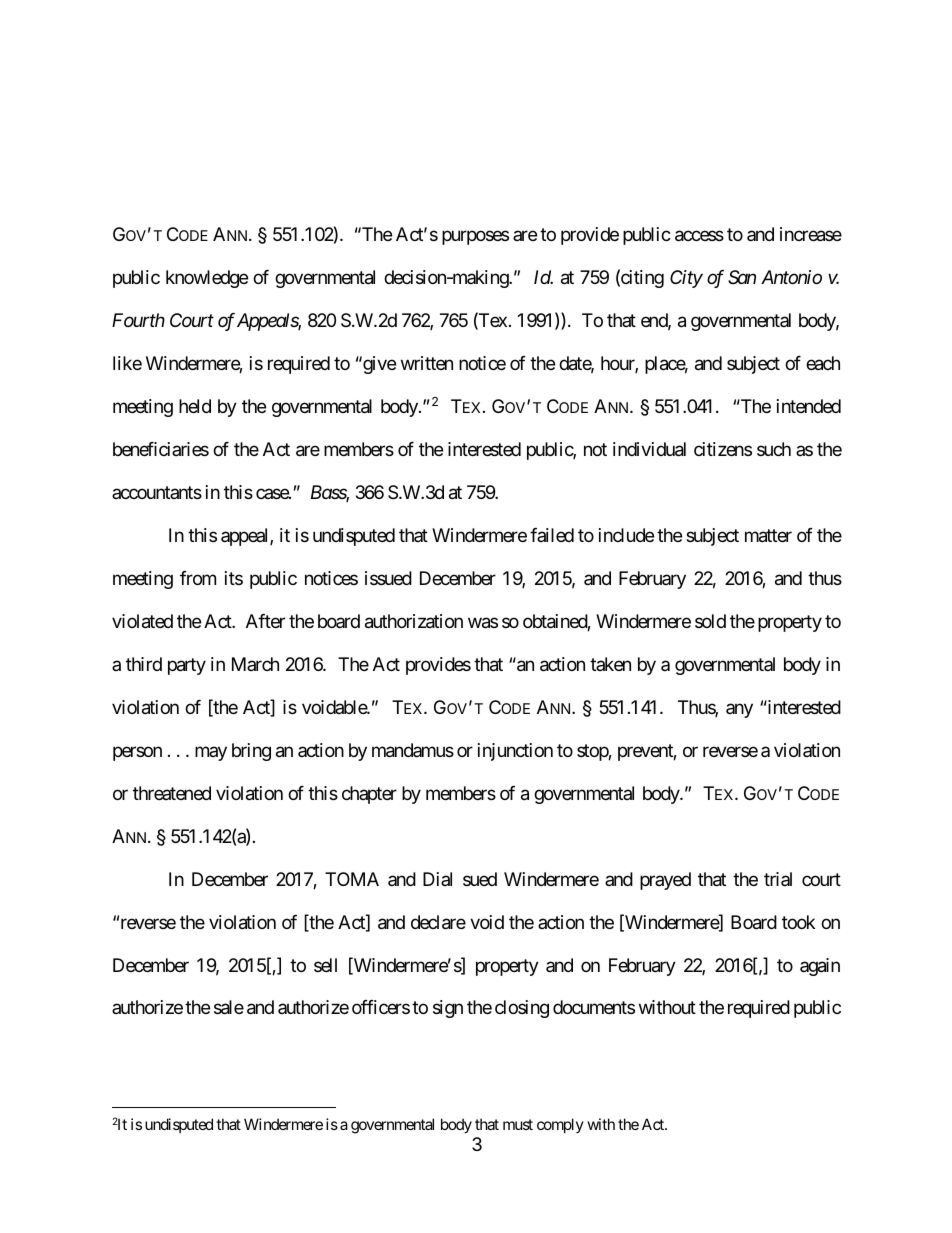 This image has width=952, height=1233. I want to click on knowledge, so click(207, 279).
